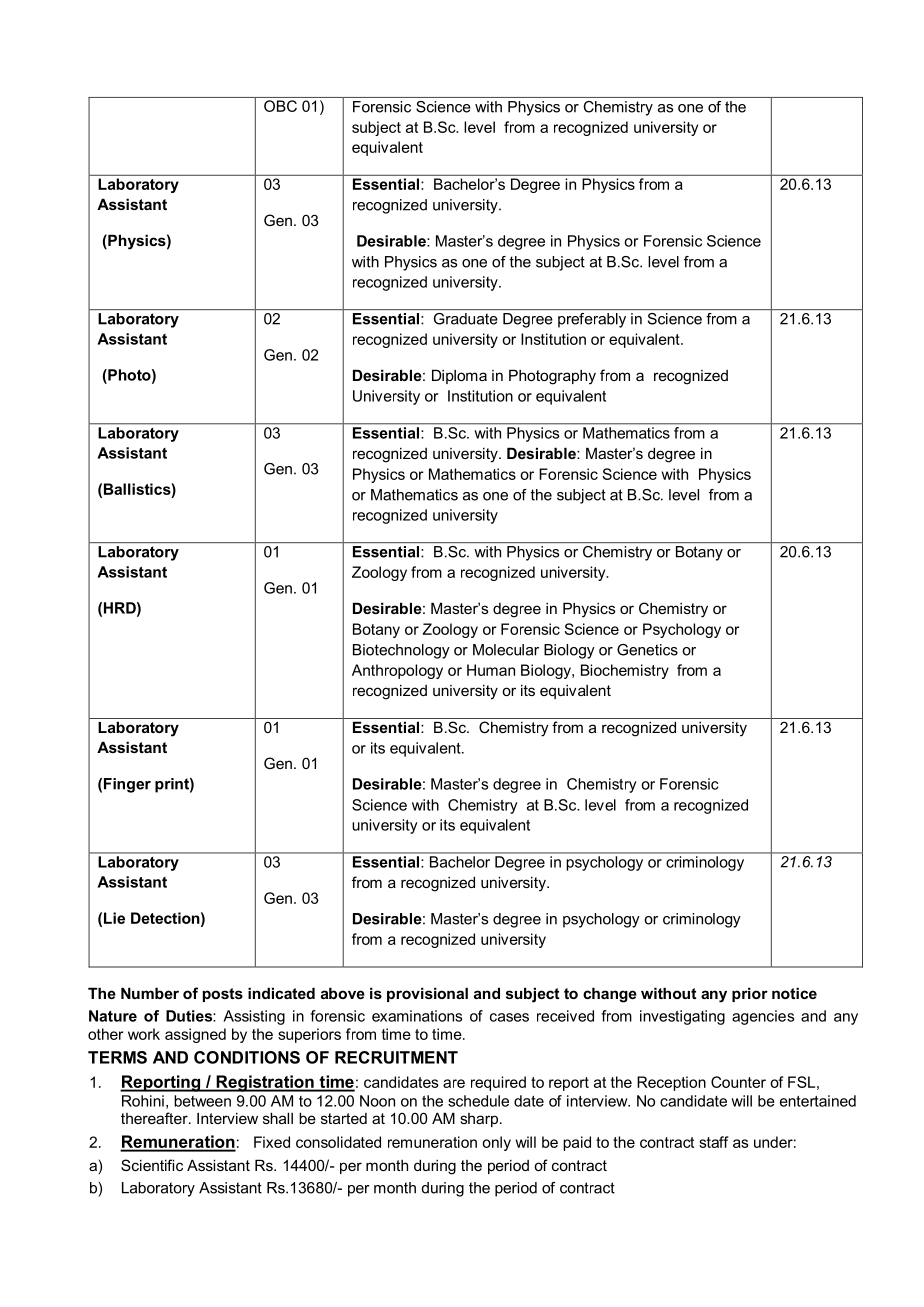 This screenshot has height=1307, width=924. What do you see at coordinates (401, 651) in the screenshot?
I see `Biotechnology` at bounding box center [401, 651].
